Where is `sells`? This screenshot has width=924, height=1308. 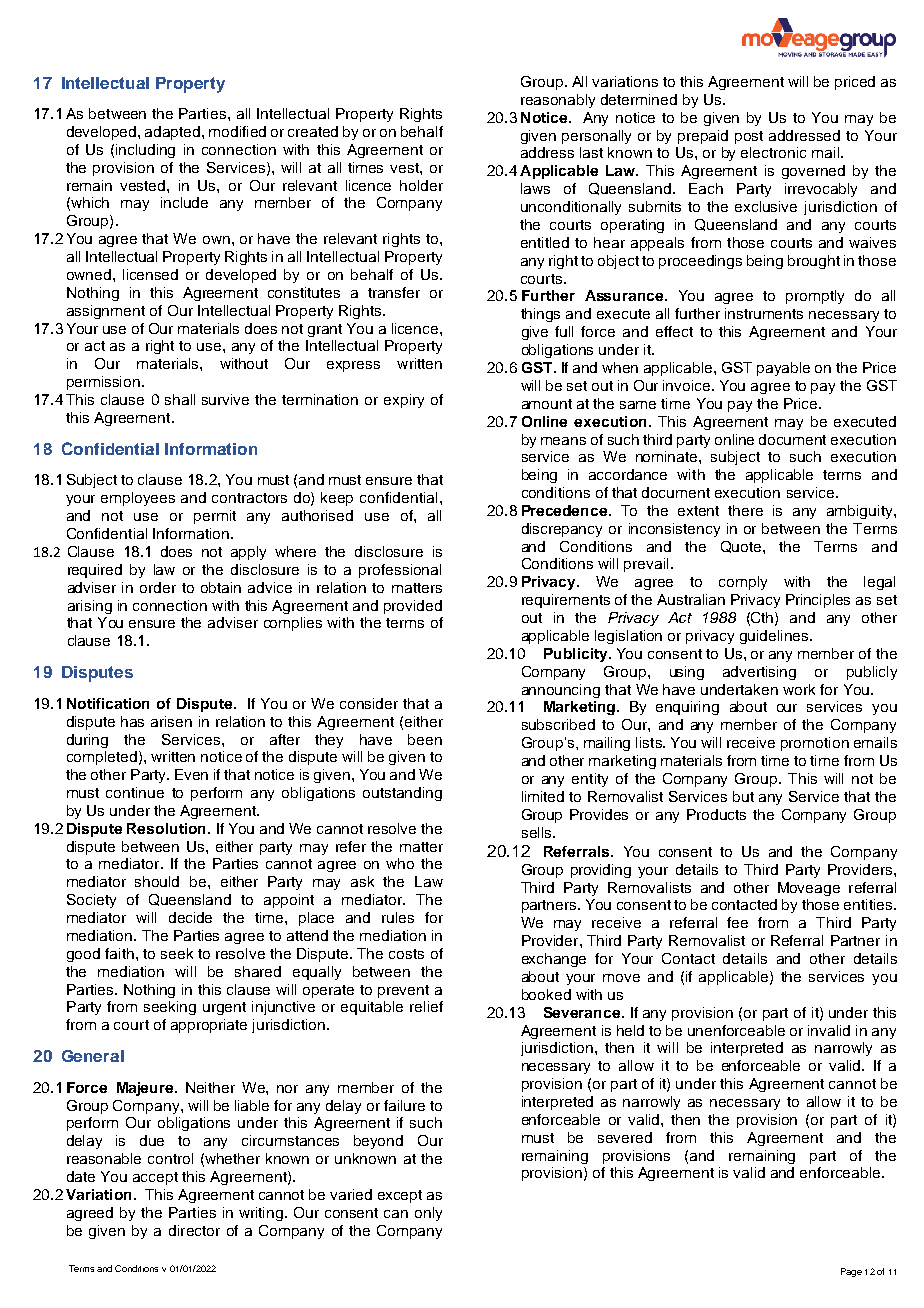 sells is located at coordinates (538, 832).
